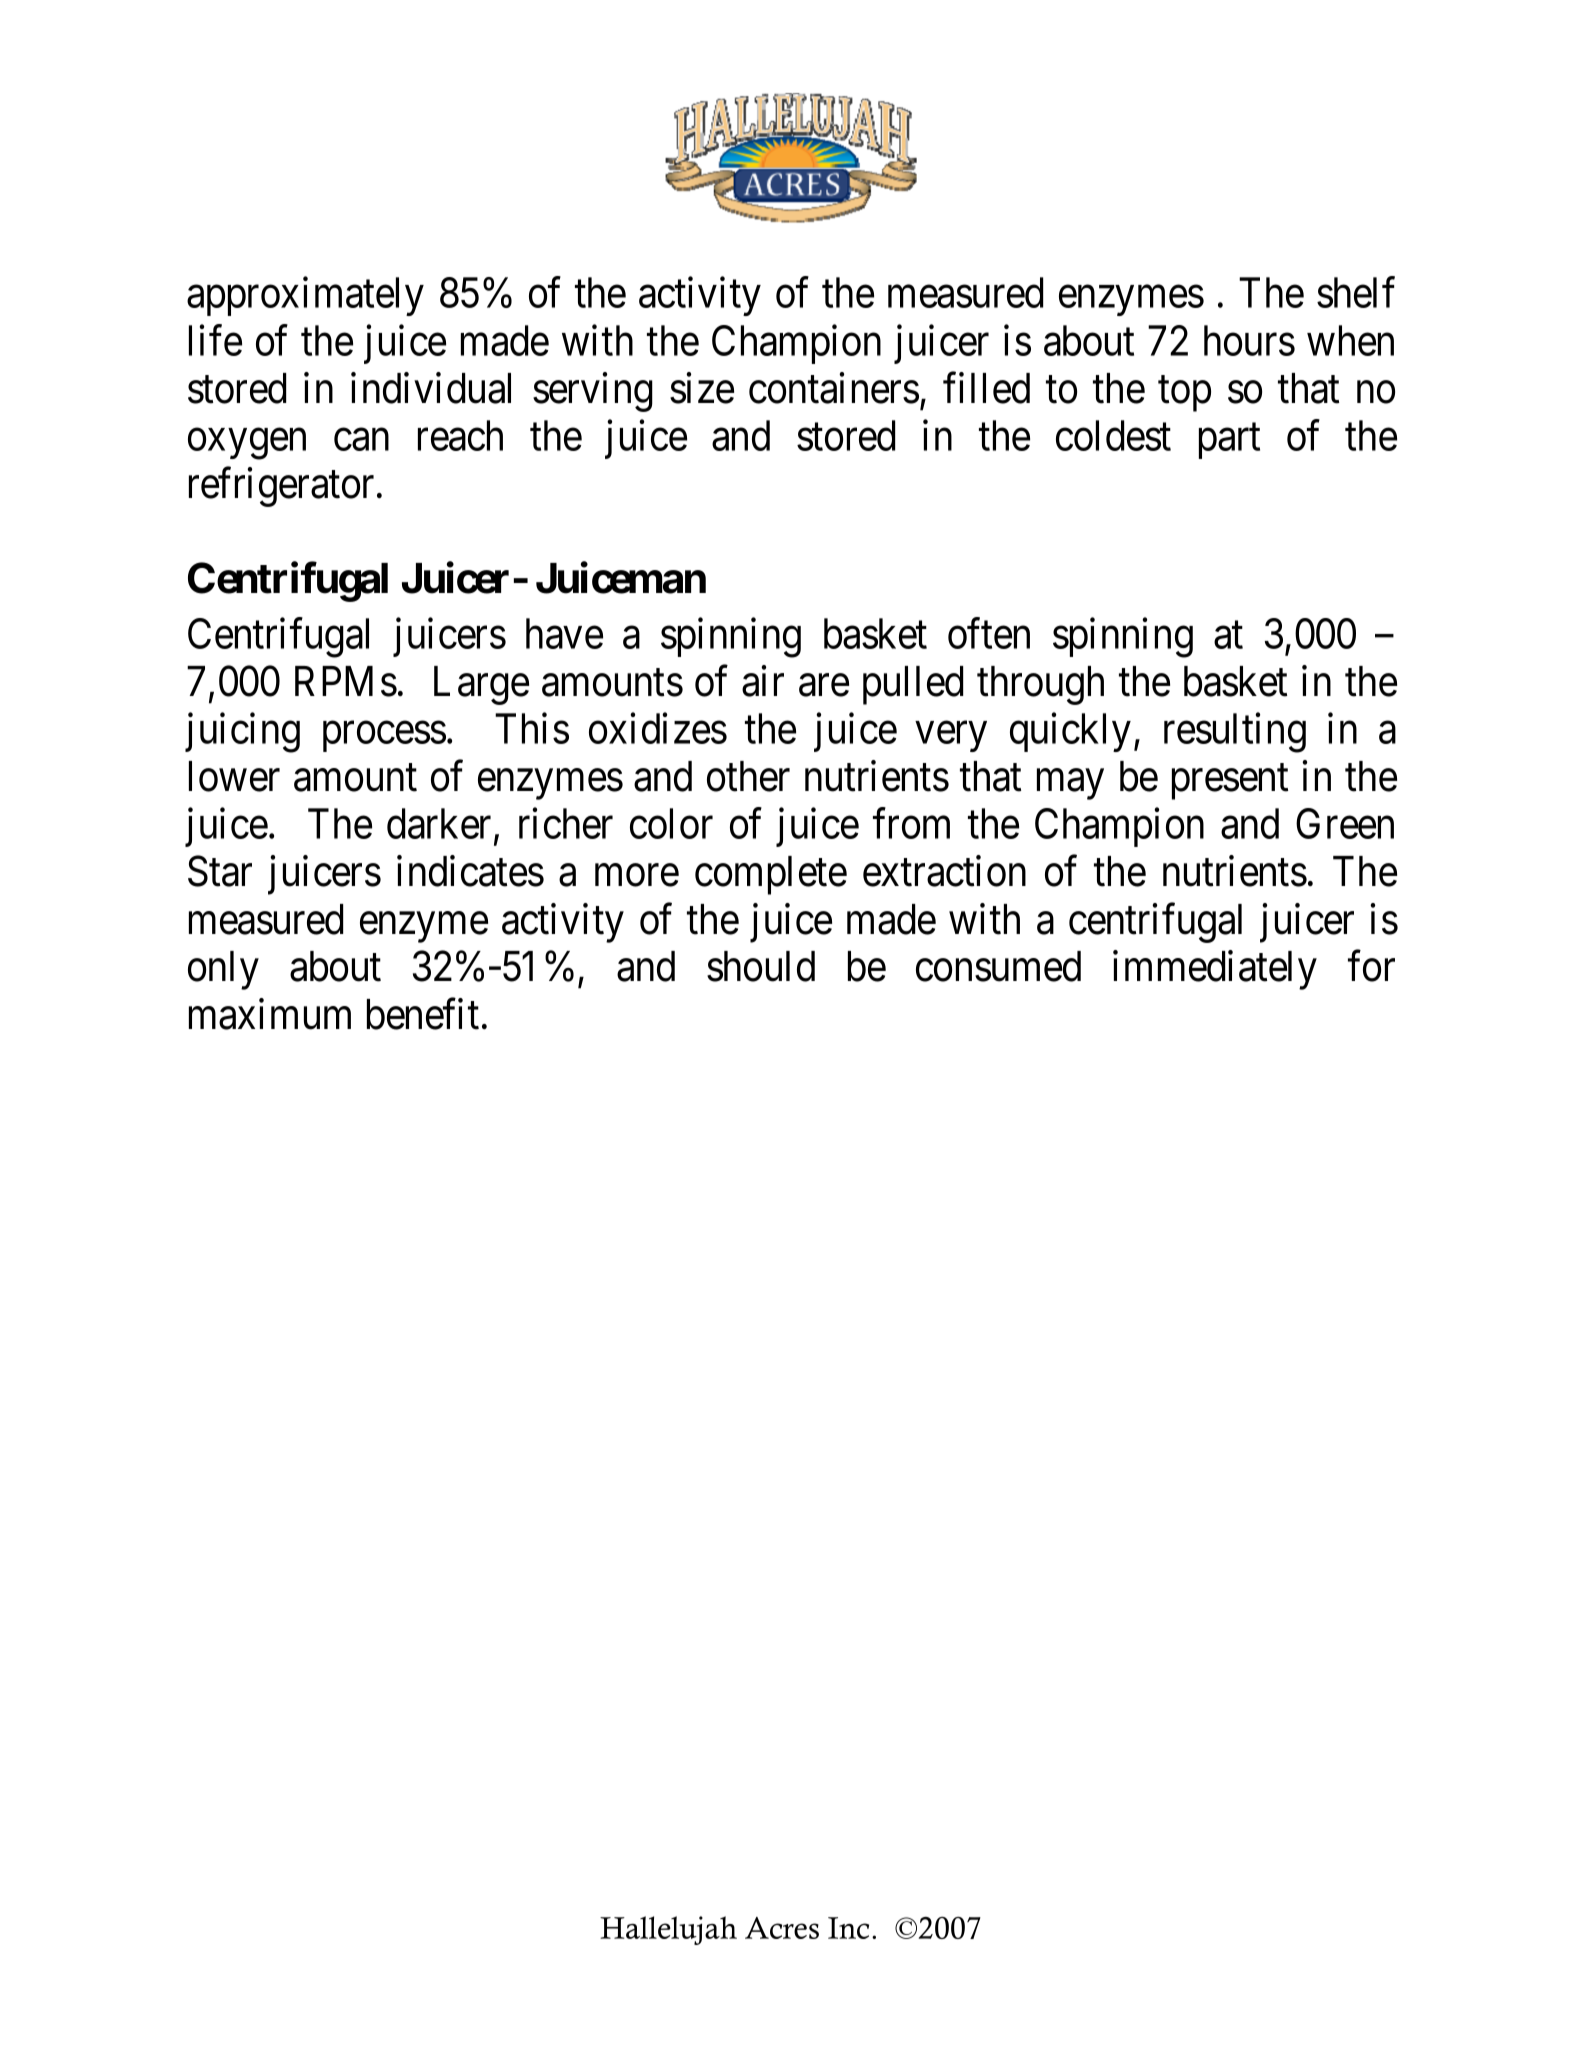  I want to click on top, so click(1184, 394).
